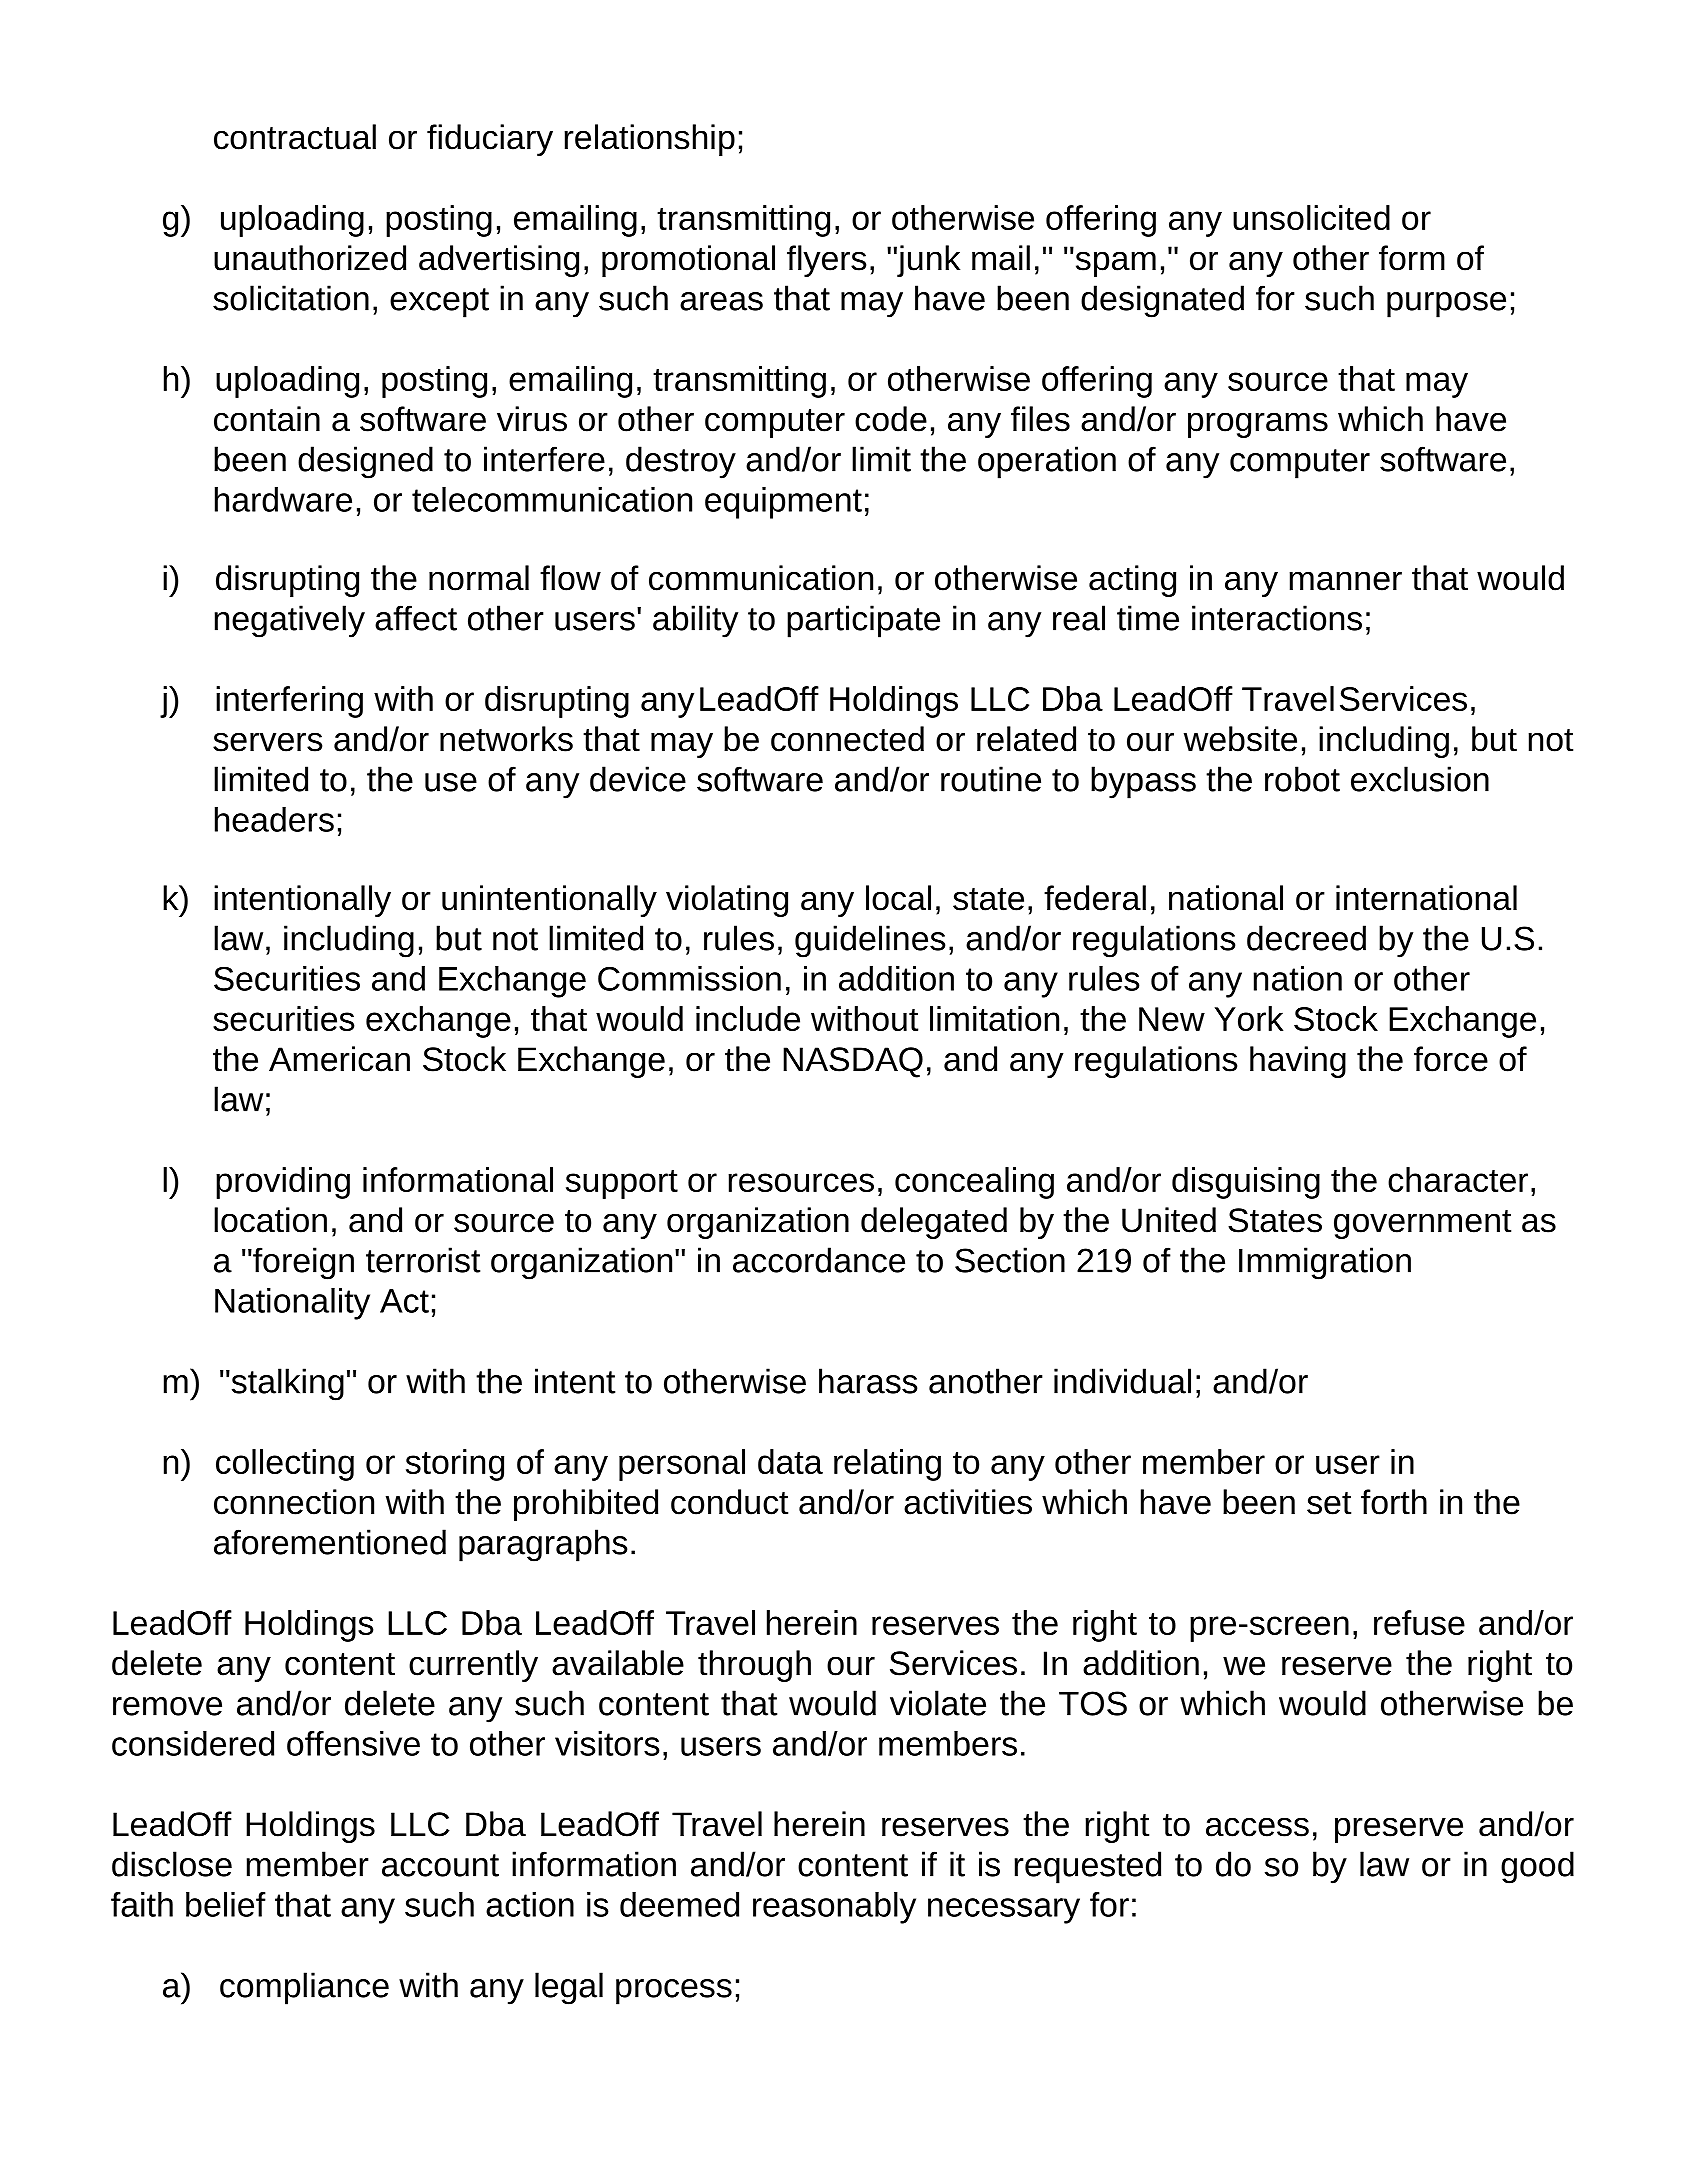  Describe the element at coordinates (304, 1988) in the page. I see `compliance` at that location.
